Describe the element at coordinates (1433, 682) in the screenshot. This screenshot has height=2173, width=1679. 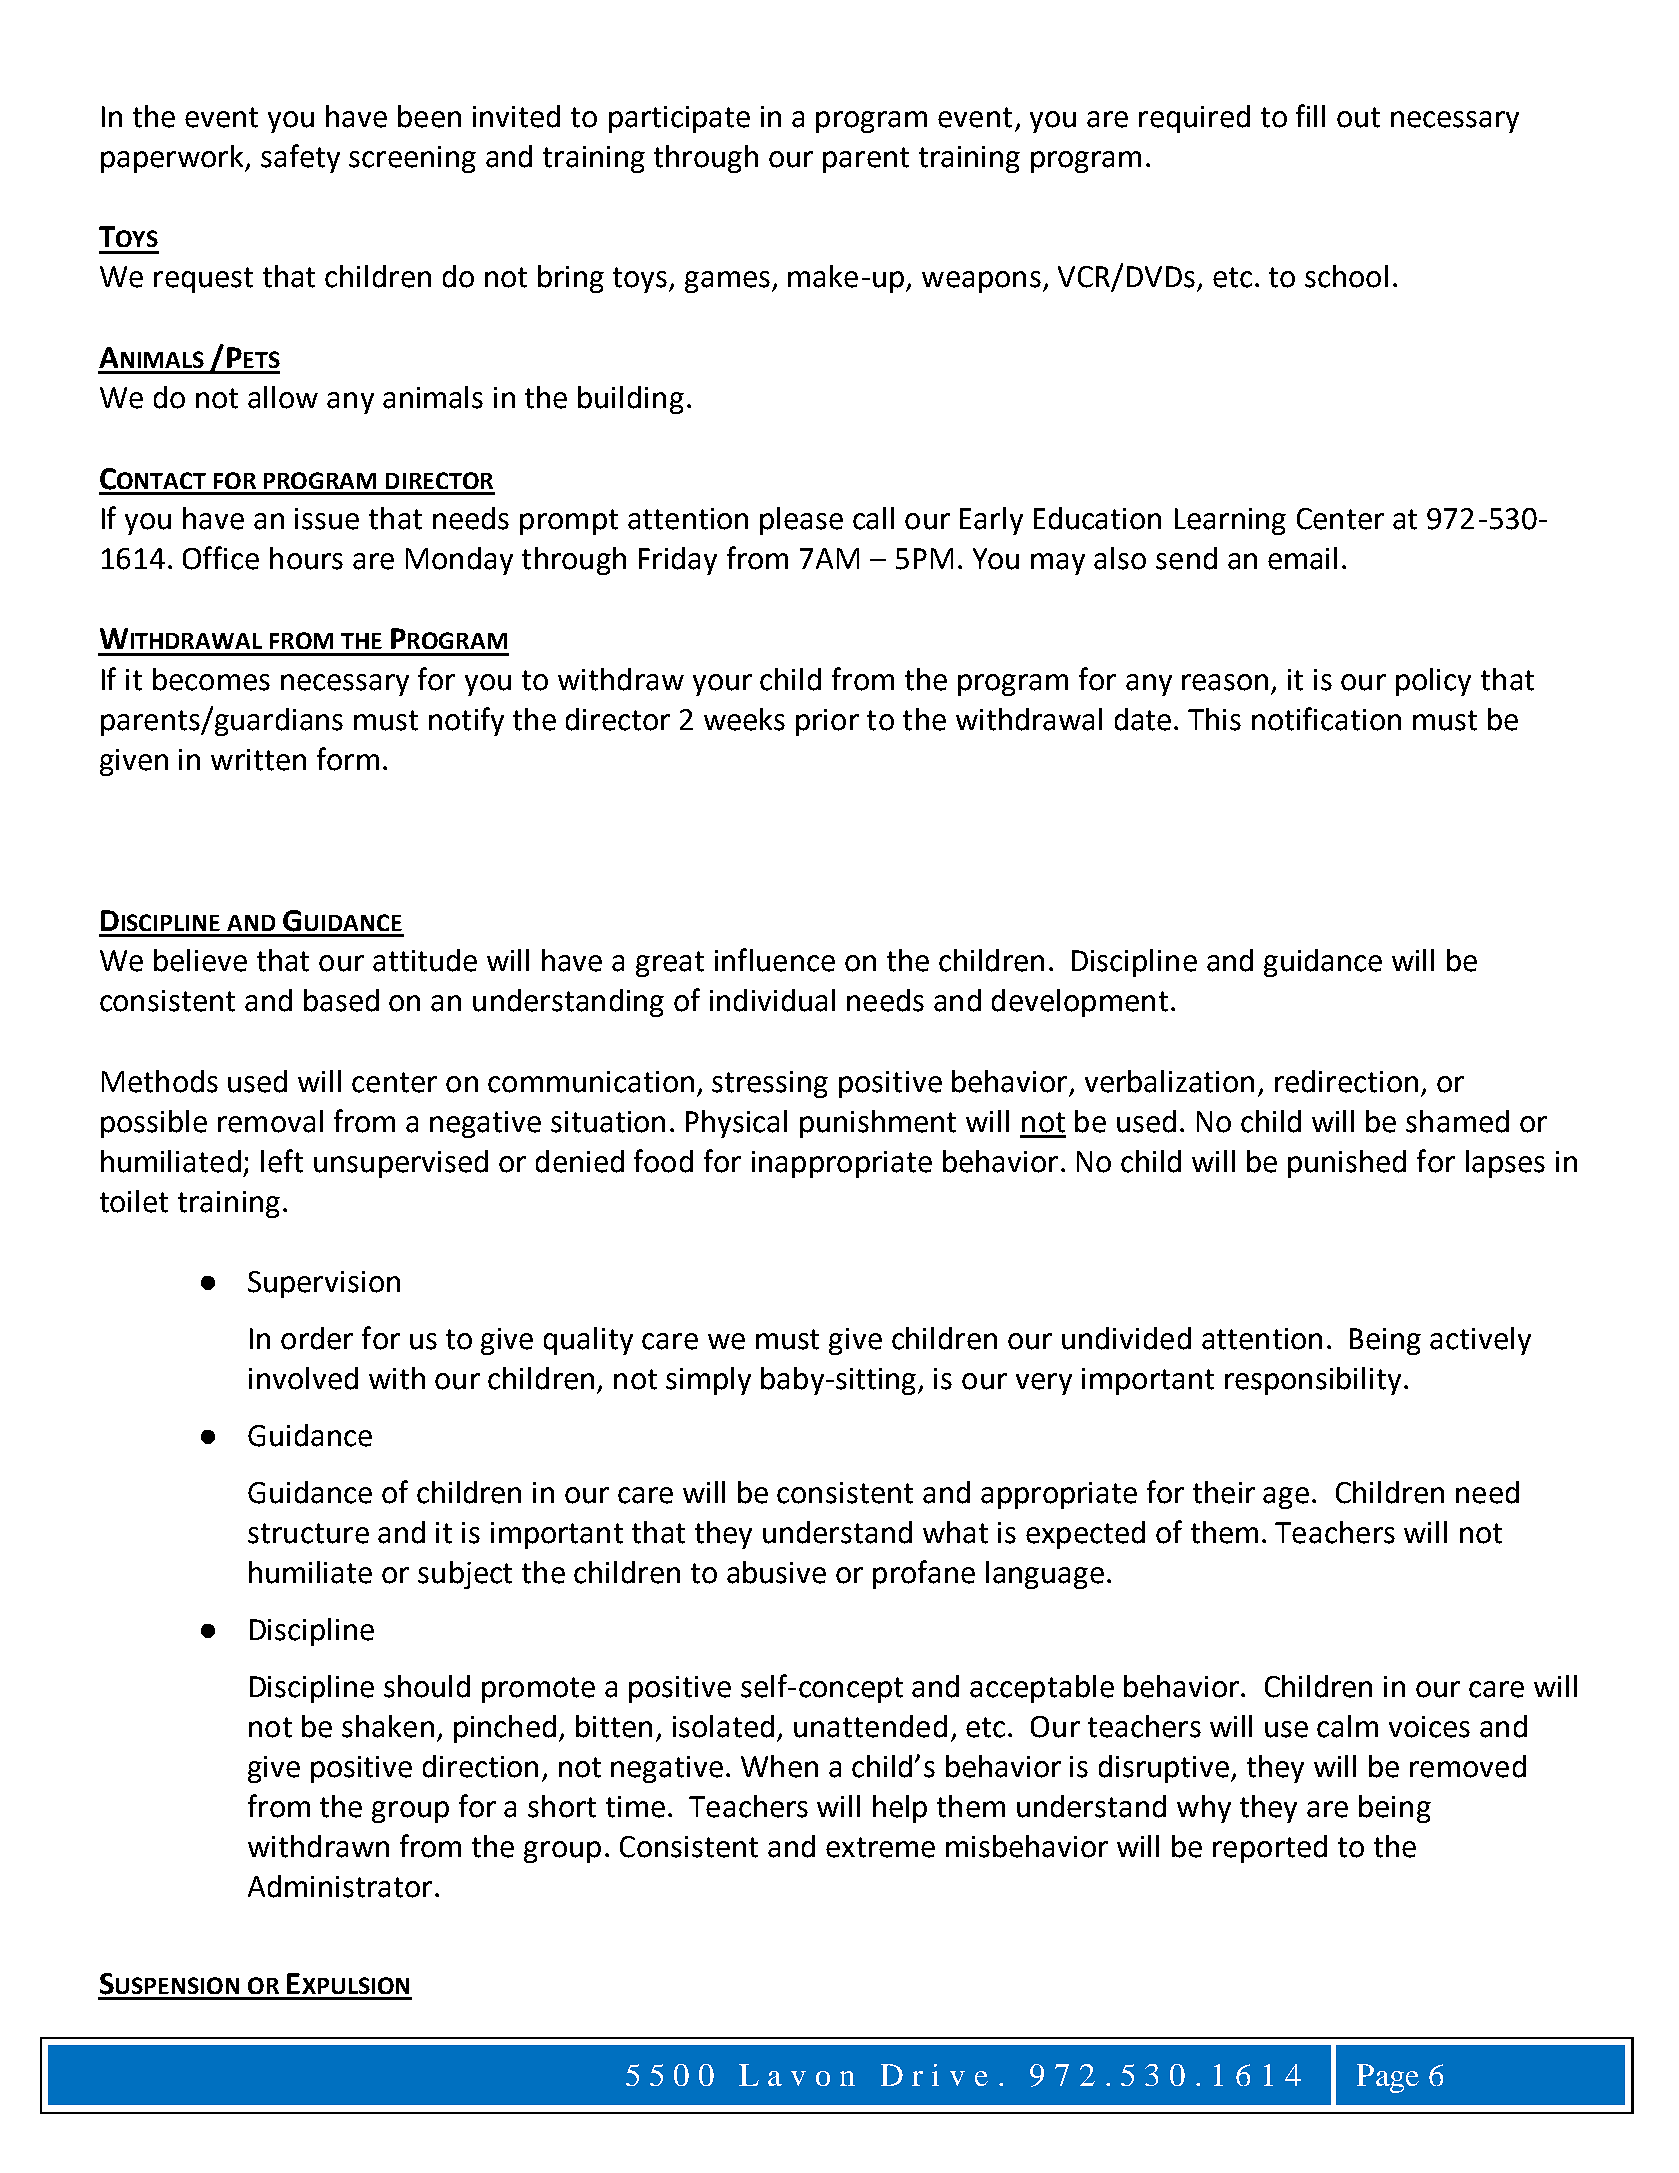
I see `policy` at that location.
